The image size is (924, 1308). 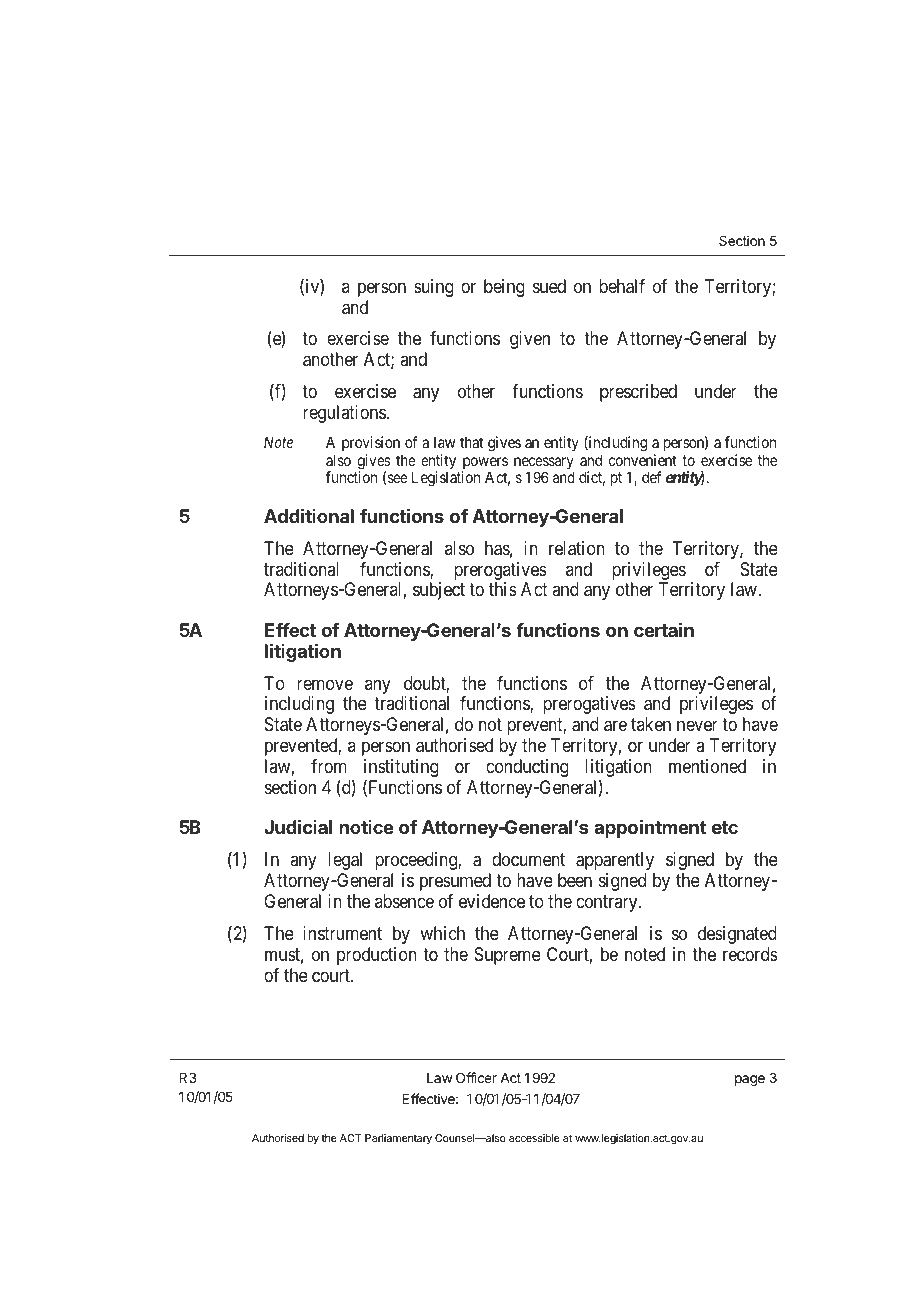 I want to click on behalf, so click(x=622, y=286).
